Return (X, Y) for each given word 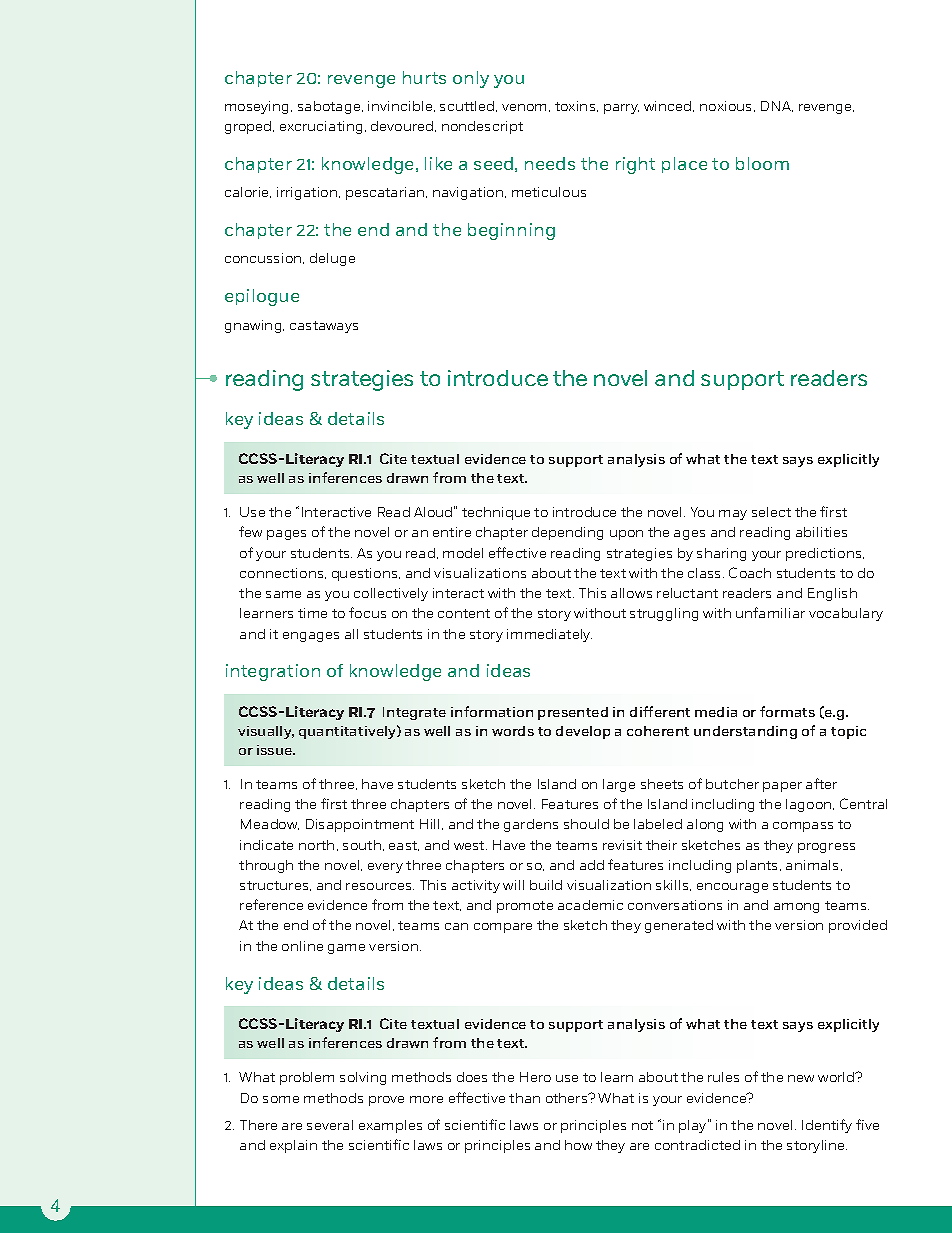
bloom (762, 163)
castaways (324, 327)
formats (787, 711)
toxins (576, 106)
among (796, 908)
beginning (511, 231)
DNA (777, 106)
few (250, 531)
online (302, 946)
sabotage (330, 107)
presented (573, 713)
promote (525, 907)
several (330, 1125)
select (771, 512)
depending (567, 533)
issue (276, 750)
